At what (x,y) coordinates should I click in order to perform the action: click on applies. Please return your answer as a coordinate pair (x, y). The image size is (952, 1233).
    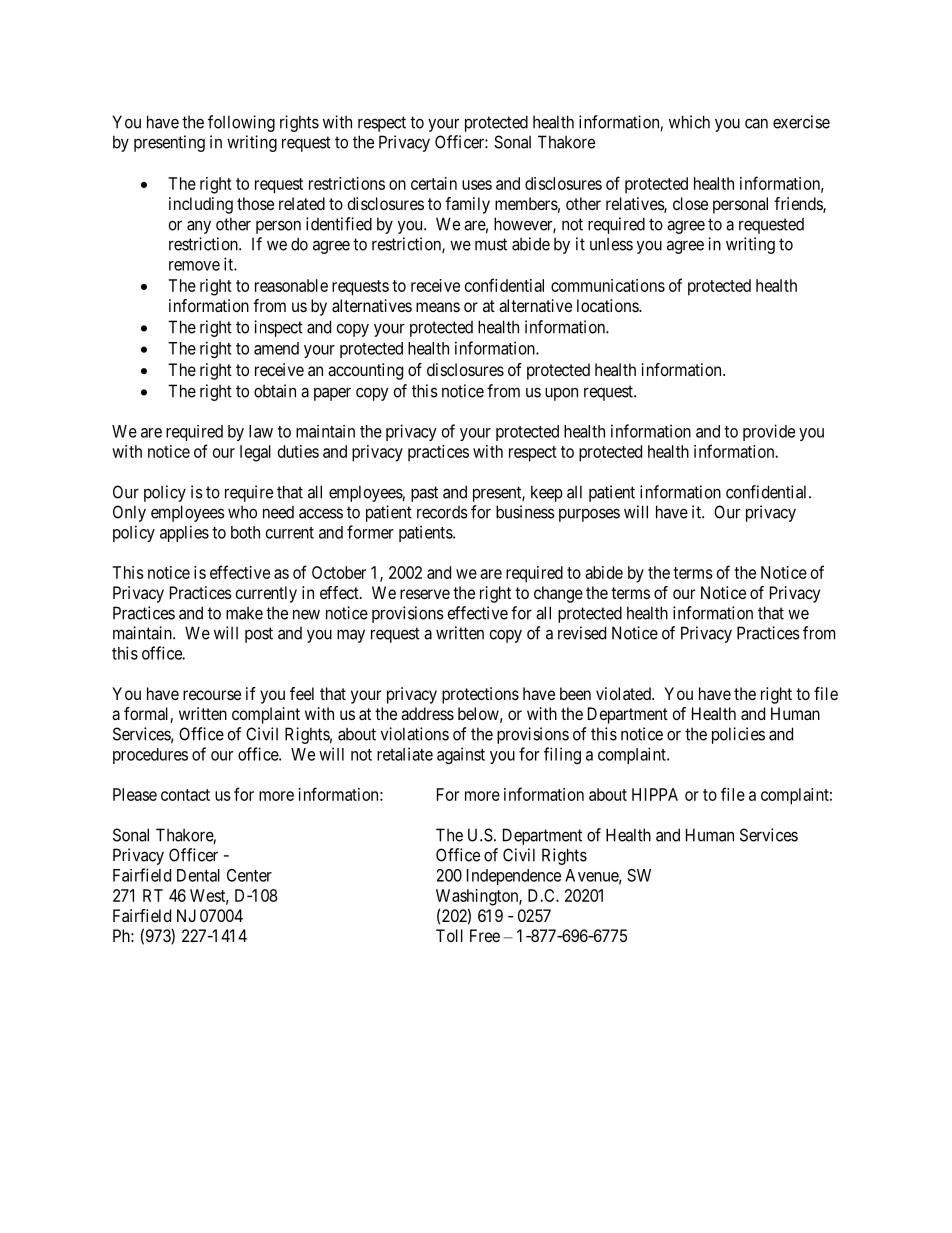
    Looking at the image, I should click on (184, 533).
